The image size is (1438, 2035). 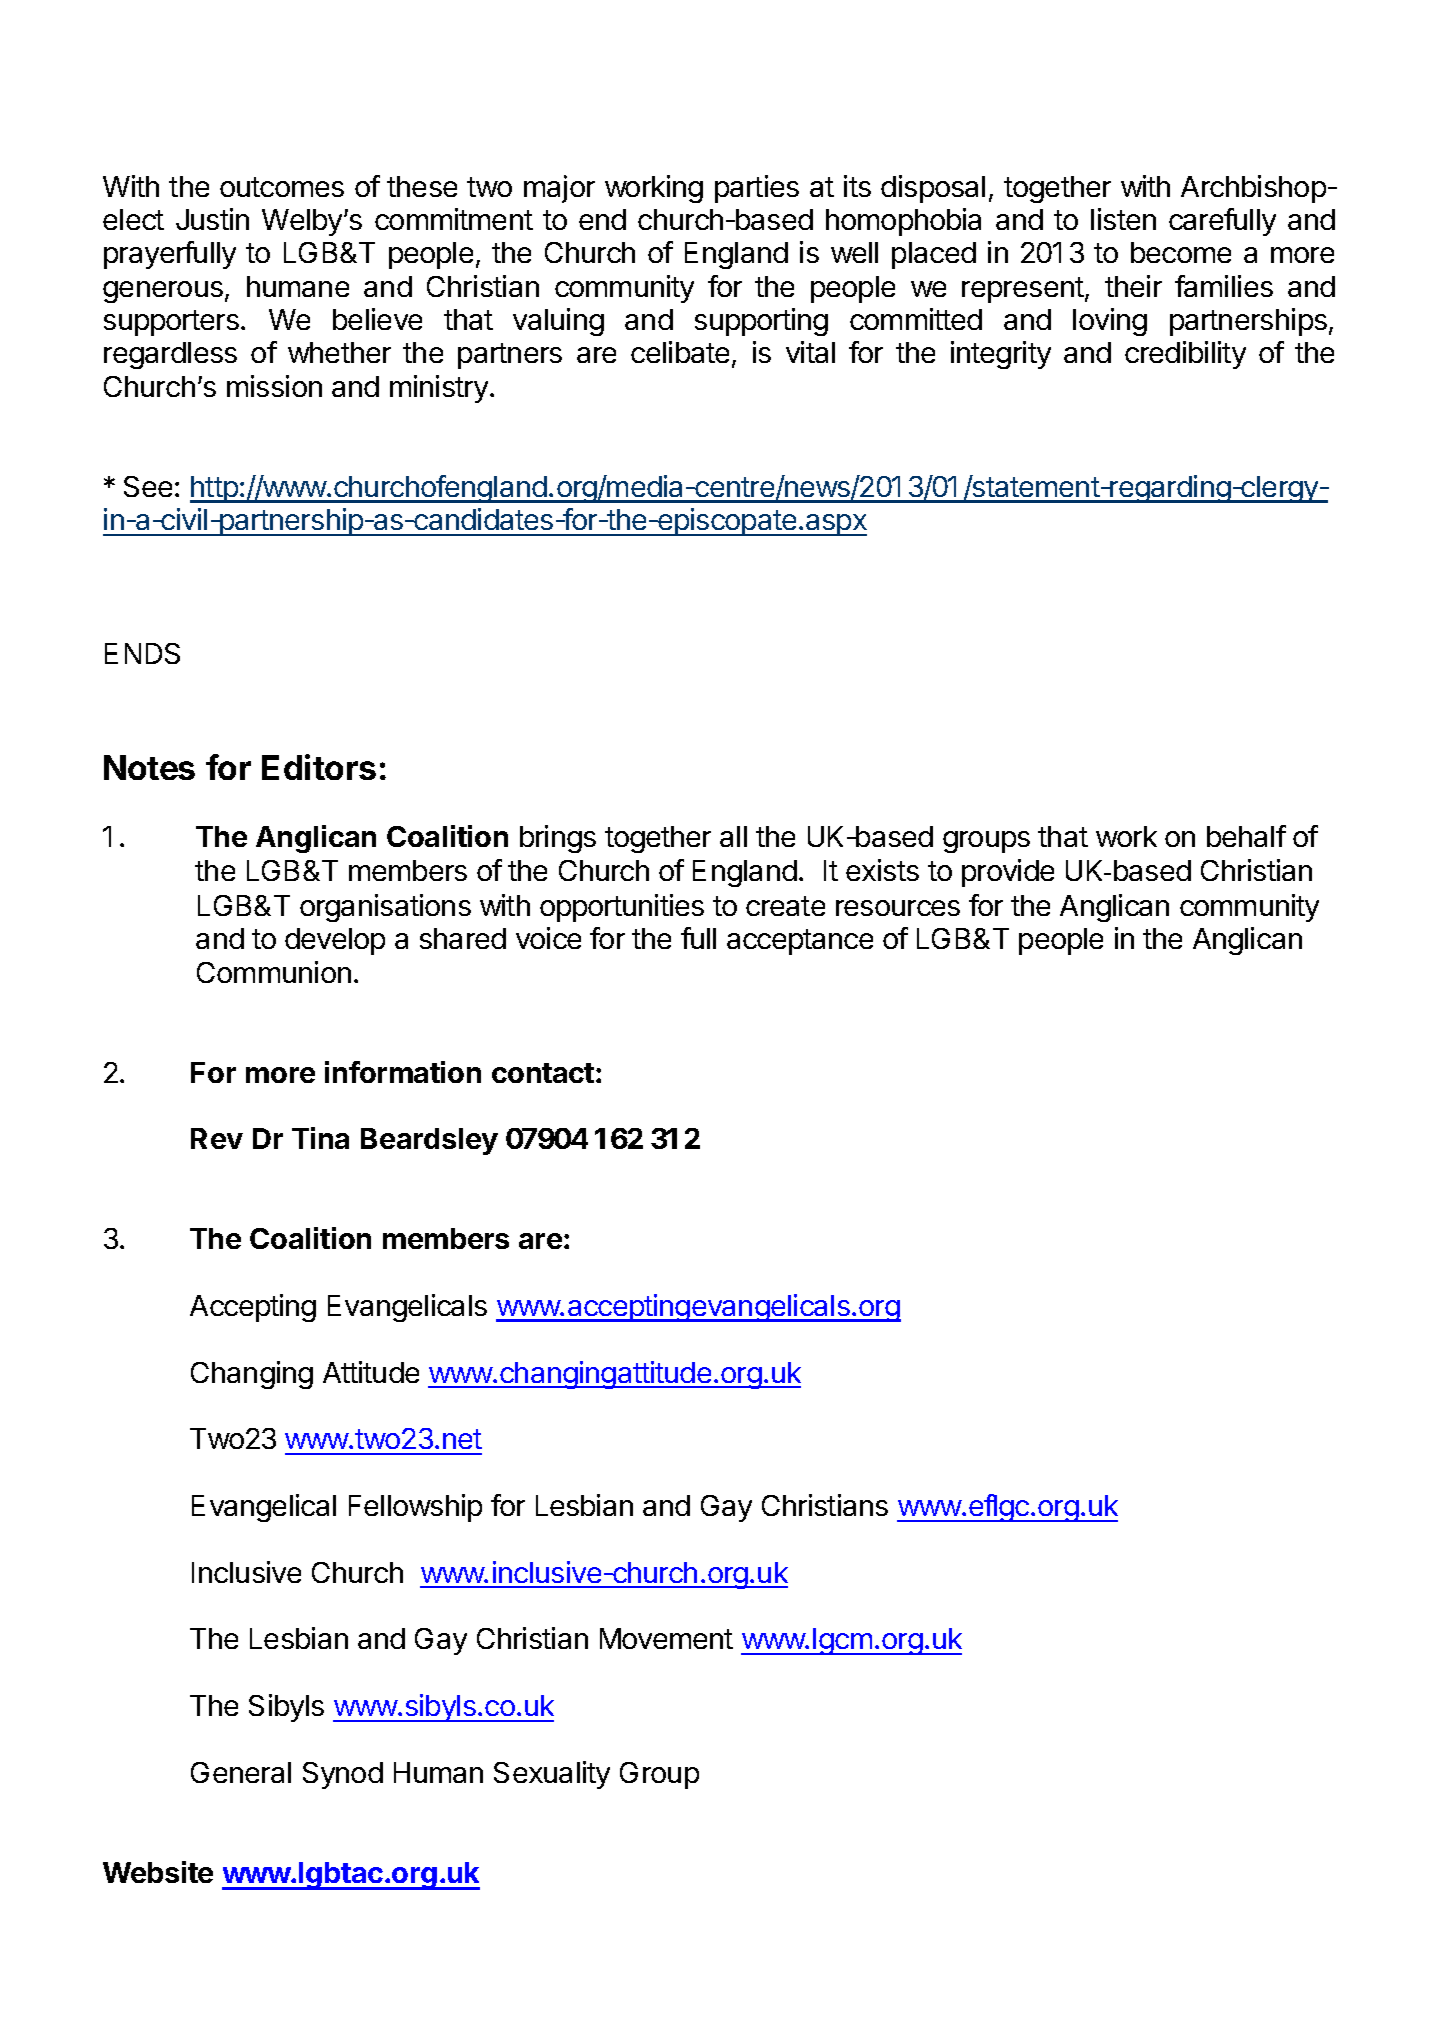 What do you see at coordinates (543, 1073) in the screenshot?
I see `contact` at bounding box center [543, 1073].
